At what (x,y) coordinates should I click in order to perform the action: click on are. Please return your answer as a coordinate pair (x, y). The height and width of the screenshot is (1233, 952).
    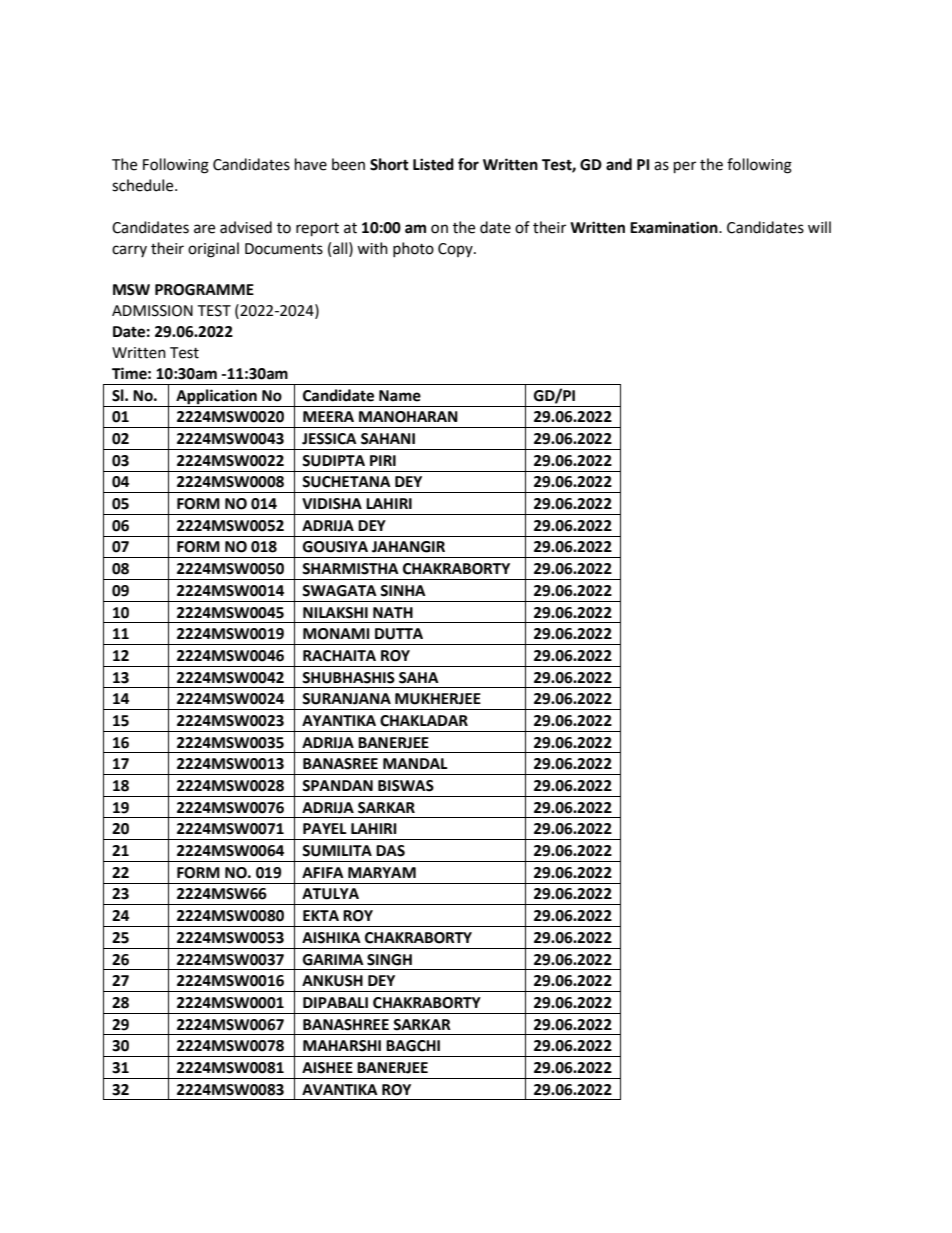
    Looking at the image, I should click on (204, 229).
